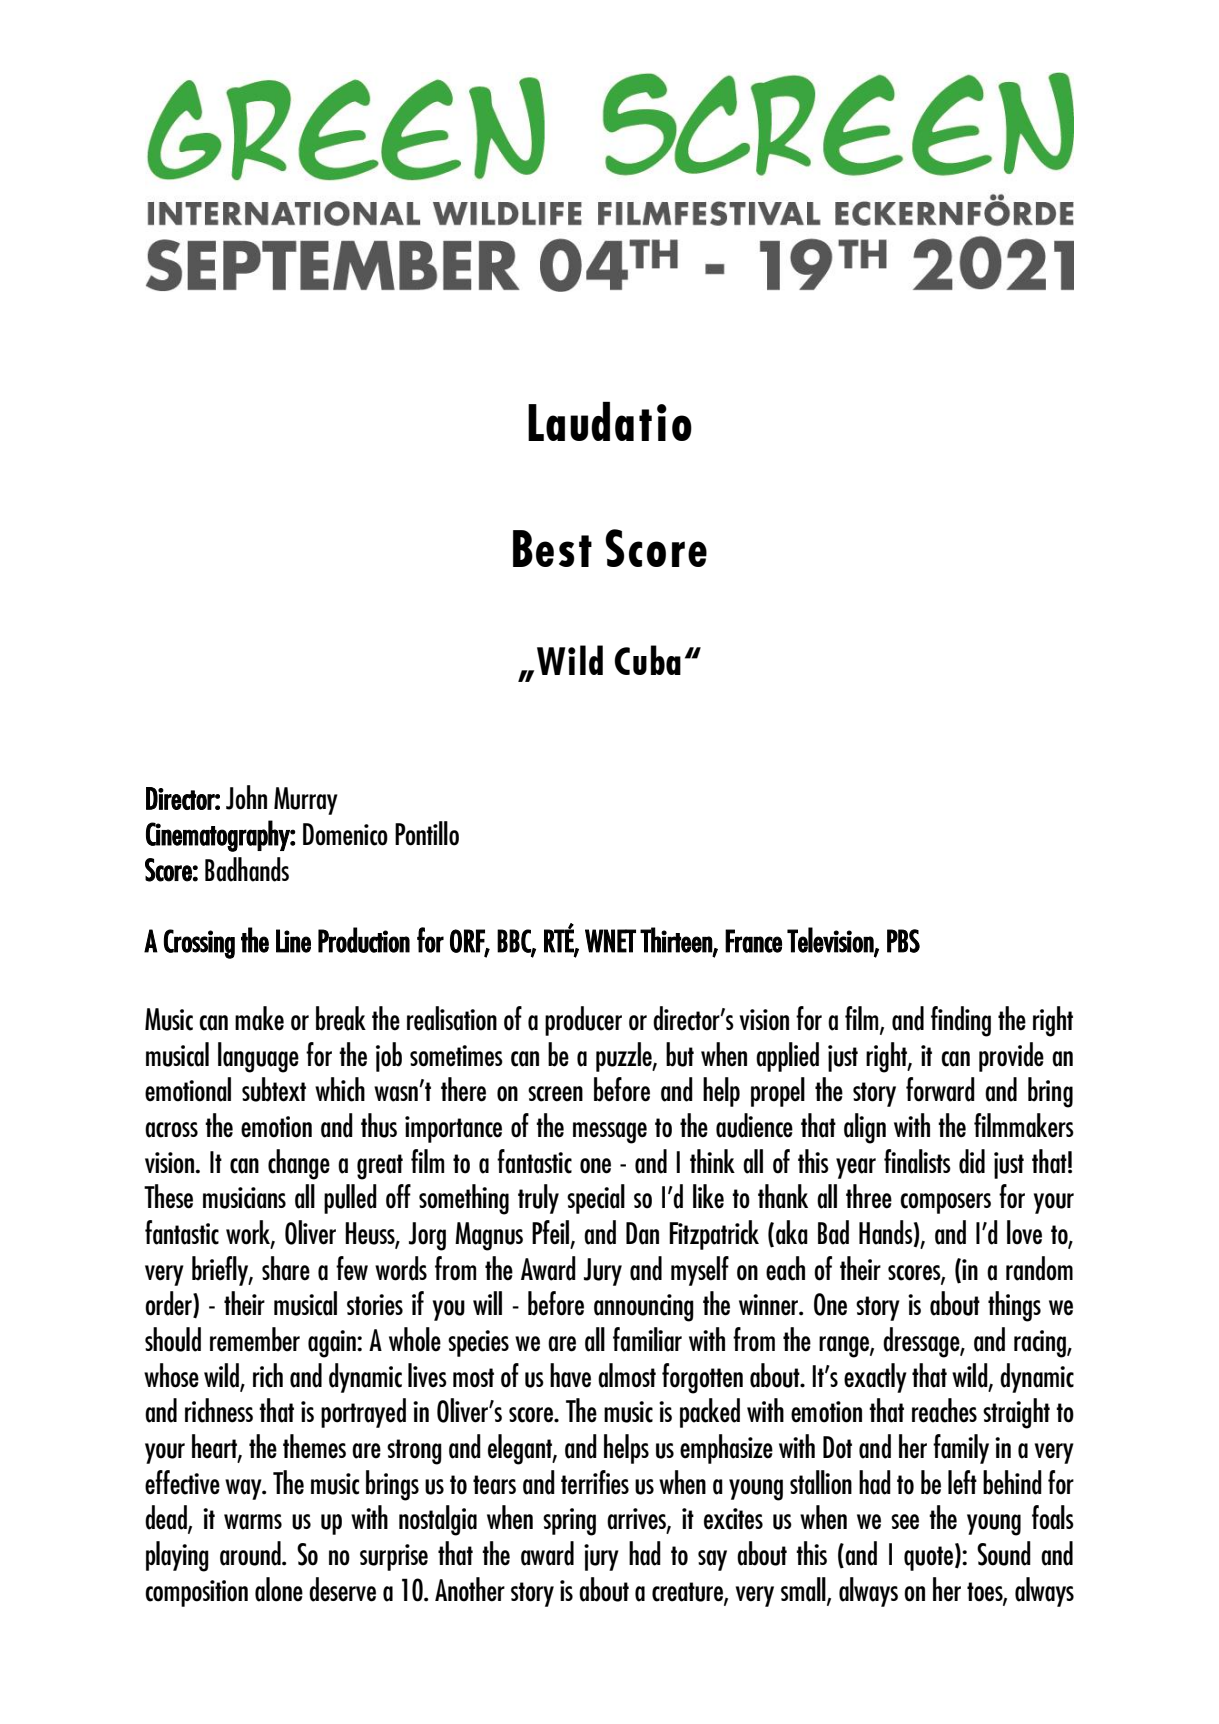 The image size is (1219, 1724). I want to click on Dan, so click(642, 1233).
